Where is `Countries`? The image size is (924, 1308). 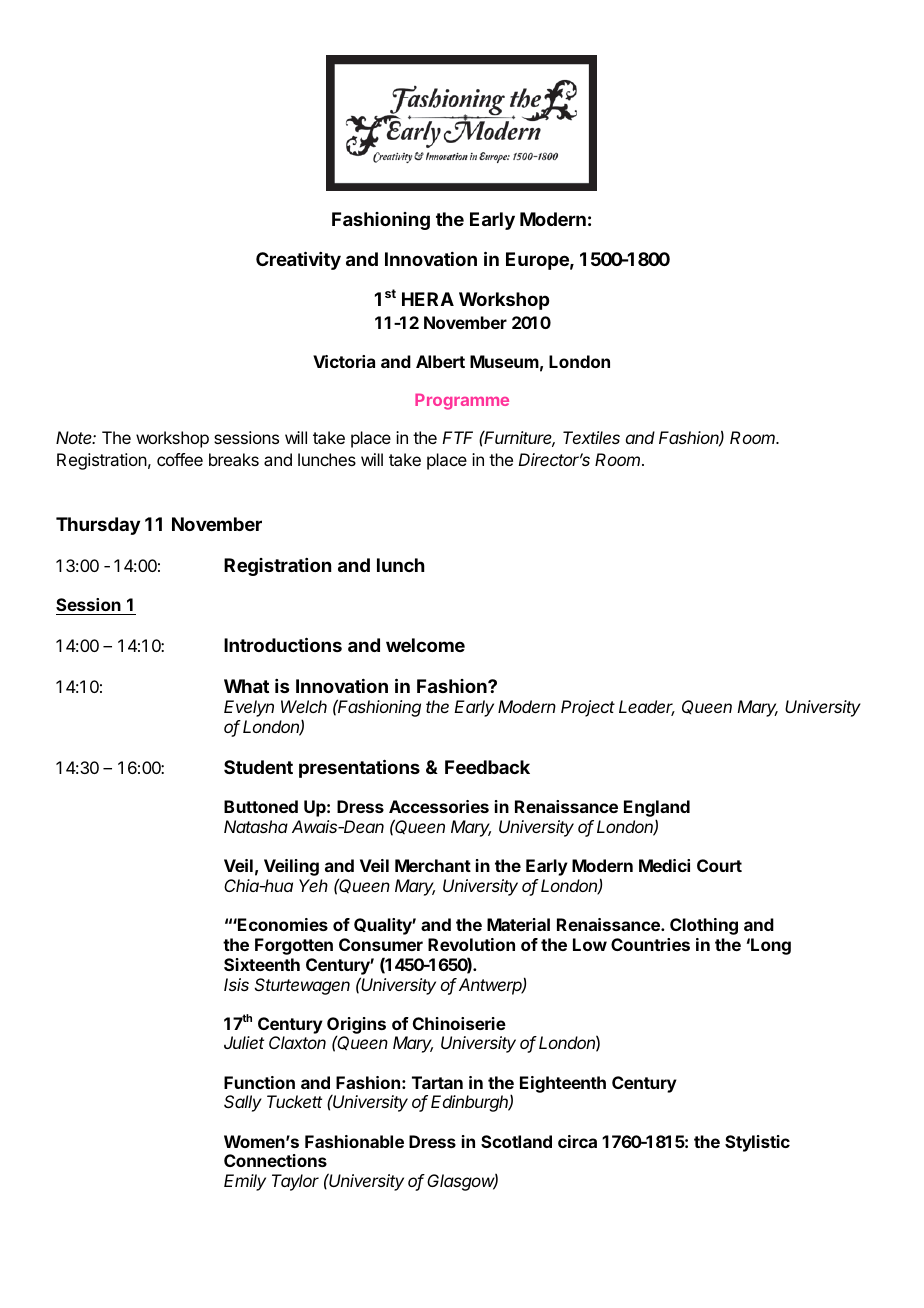
Countries is located at coordinates (650, 944).
